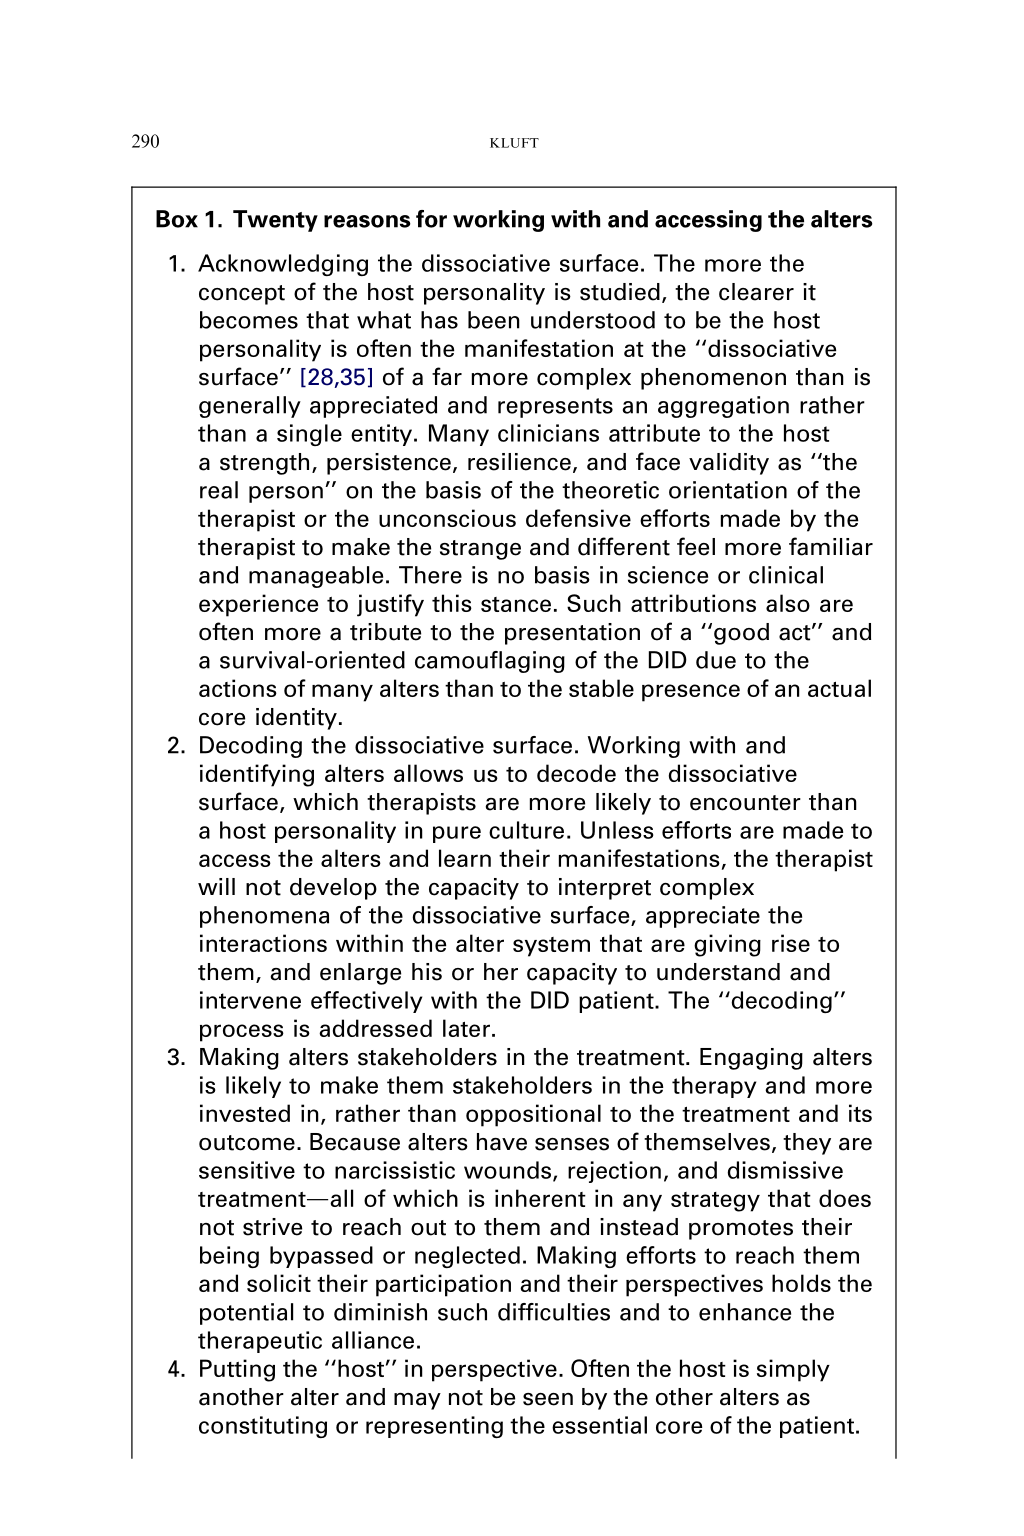 This page has height=1536, width=1024. I want to click on Putting, so click(237, 1370).
